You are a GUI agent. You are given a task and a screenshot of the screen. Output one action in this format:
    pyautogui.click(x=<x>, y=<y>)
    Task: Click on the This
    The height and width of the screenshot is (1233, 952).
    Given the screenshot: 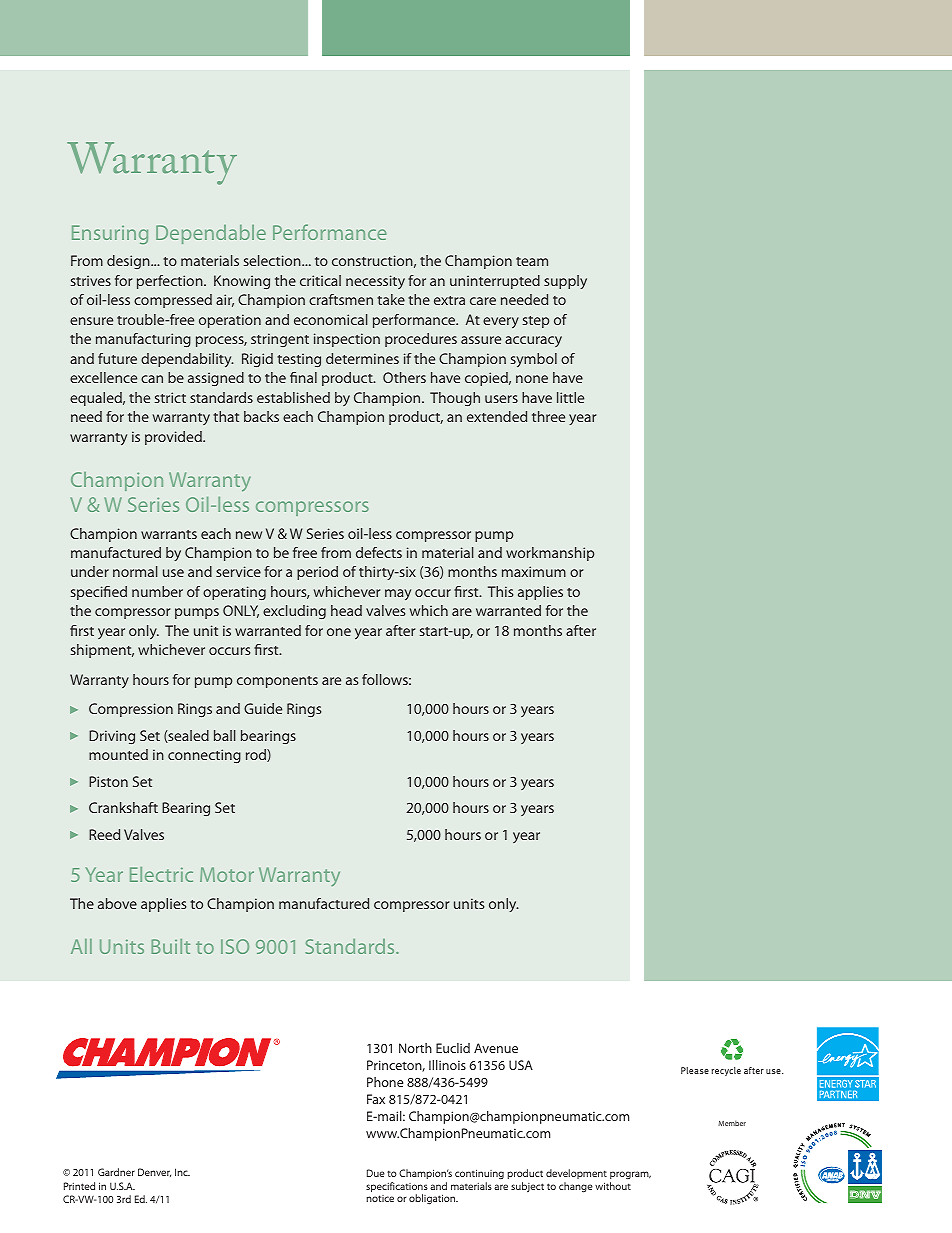 What is the action you would take?
    pyautogui.click(x=500, y=591)
